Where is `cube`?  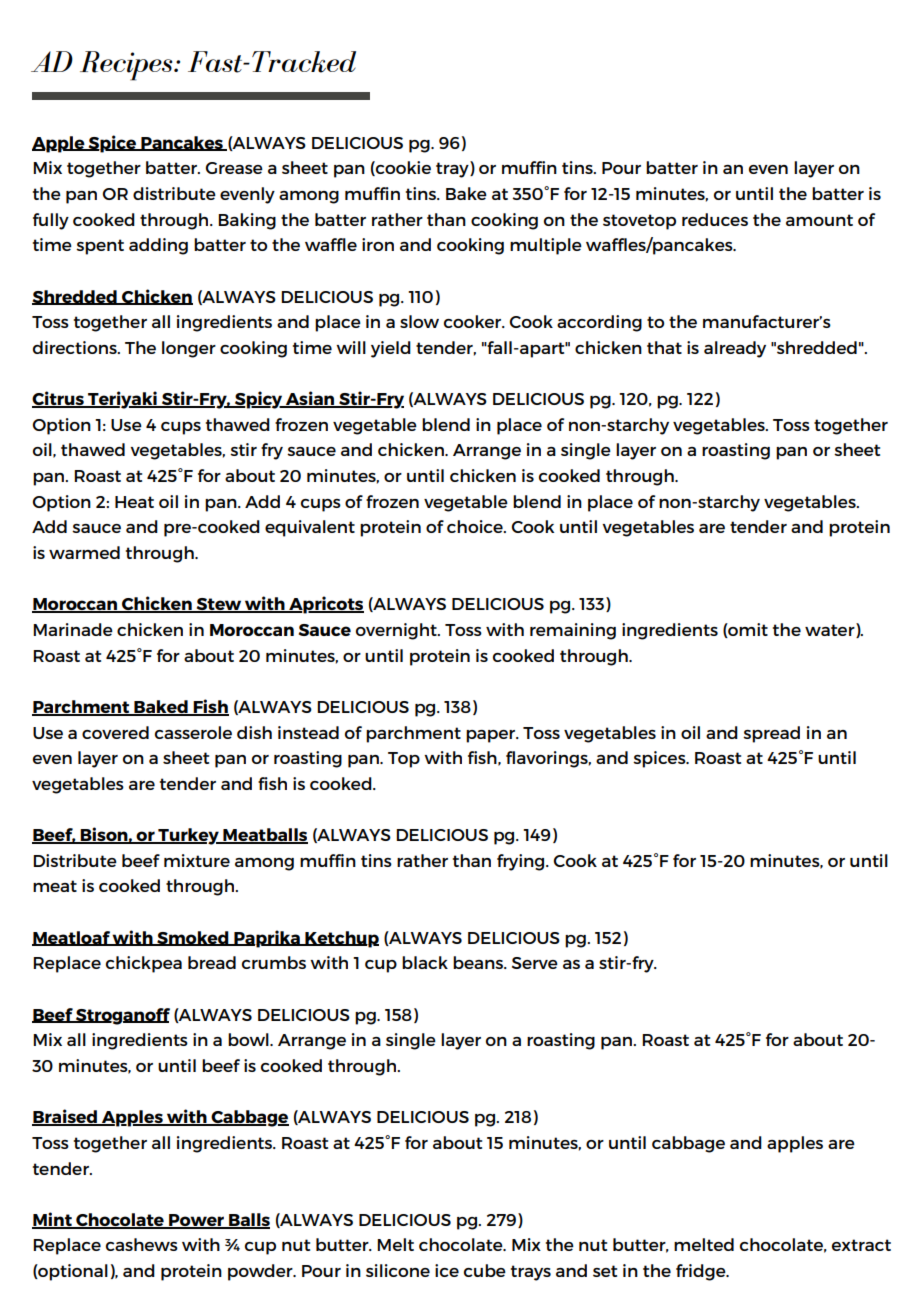
cube is located at coordinates (485, 1270).
